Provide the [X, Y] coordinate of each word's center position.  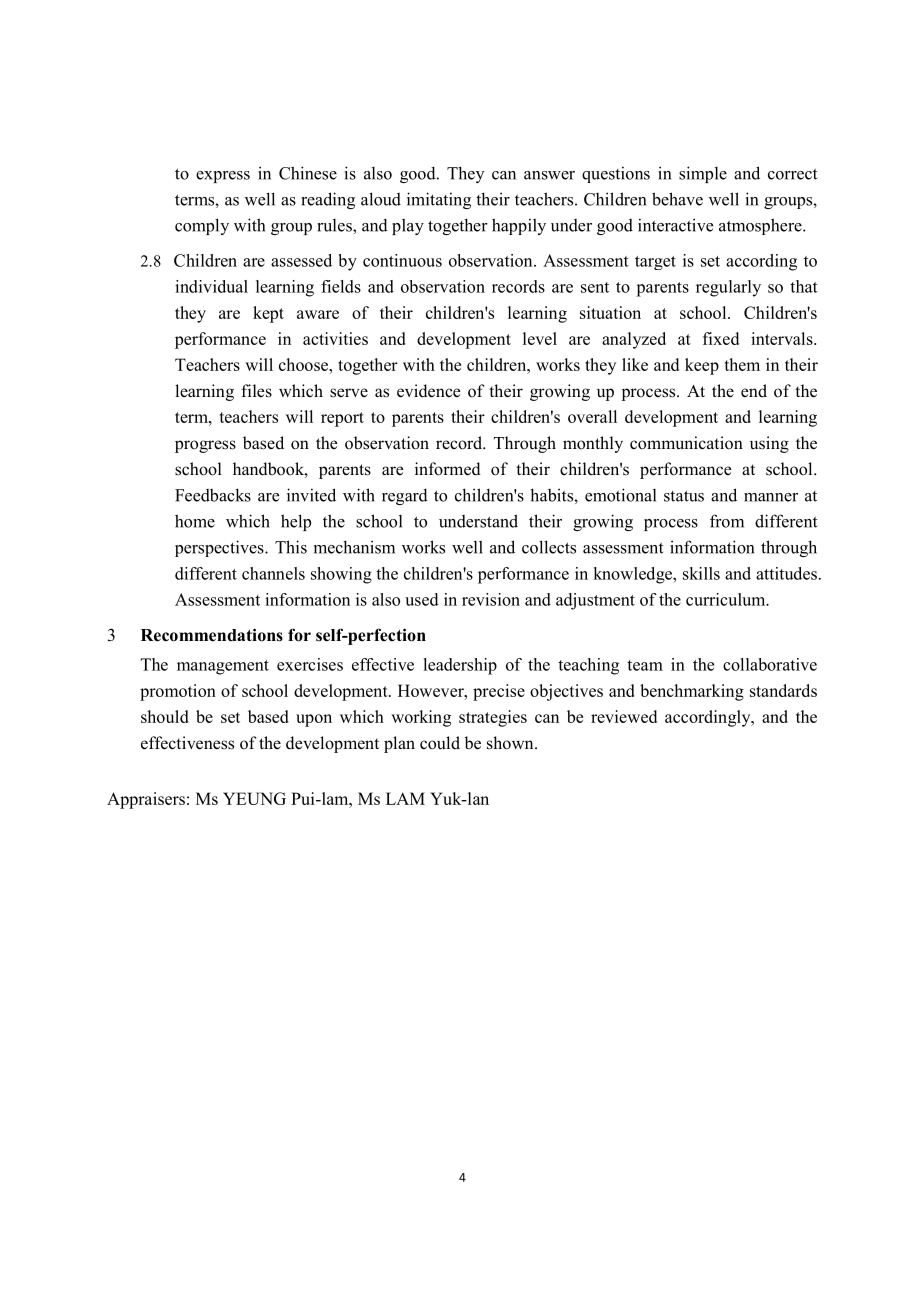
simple [703, 174]
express [223, 177]
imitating [439, 200]
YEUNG [254, 798]
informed [448, 469]
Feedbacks [213, 495]
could [440, 743]
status [684, 496]
